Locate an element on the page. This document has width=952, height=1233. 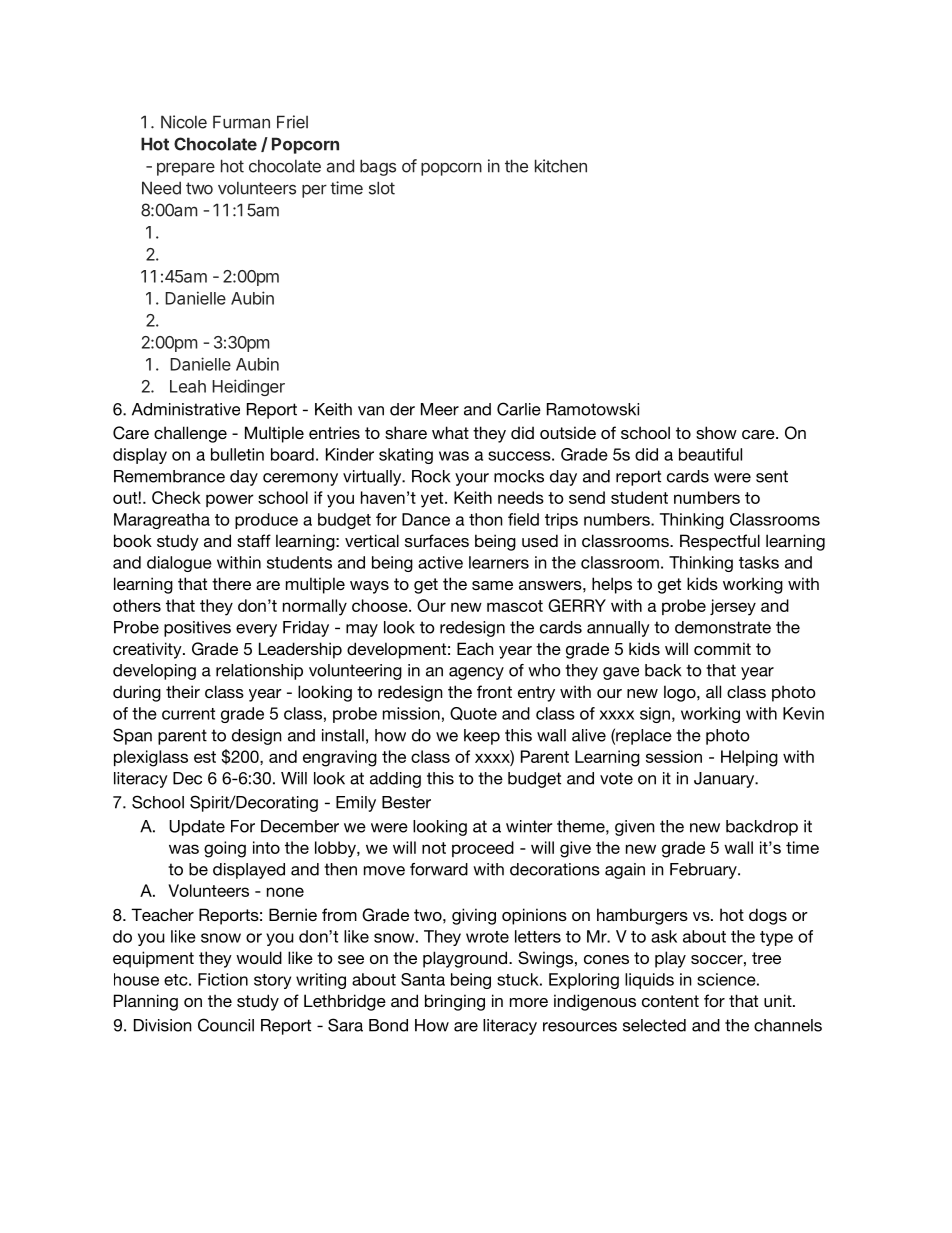
bags is located at coordinates (378, 167).
